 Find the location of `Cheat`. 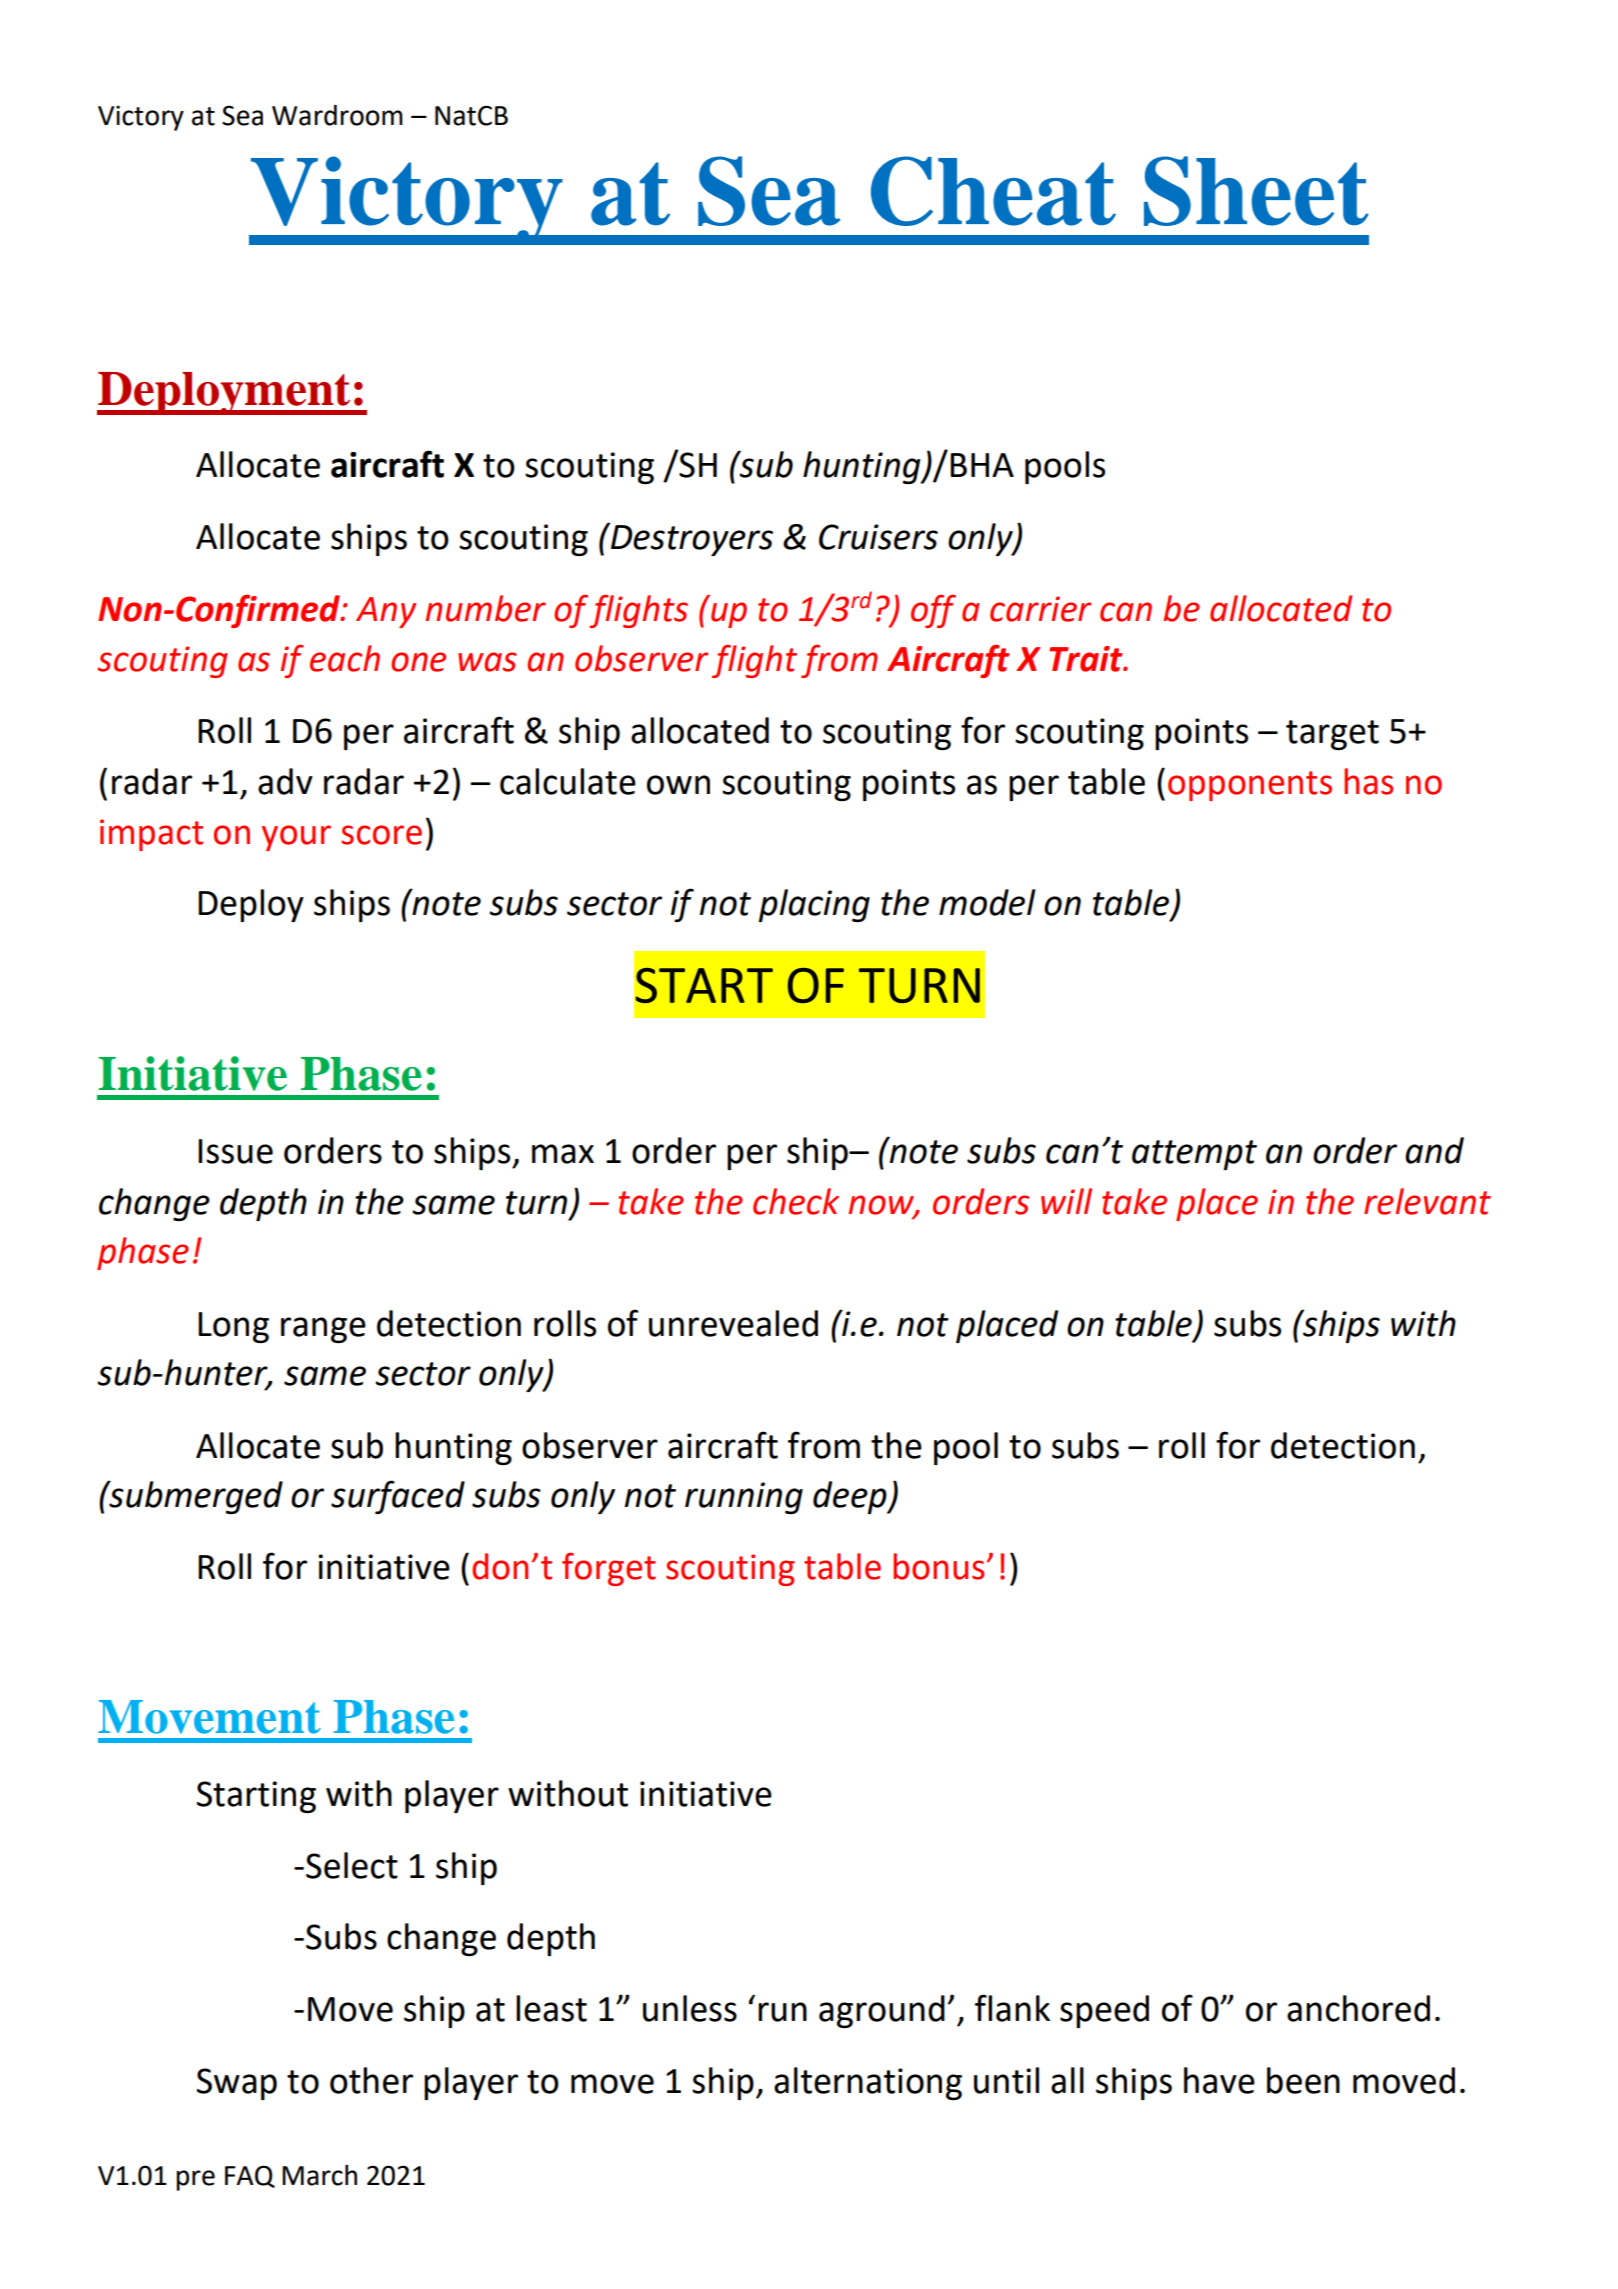

Cheat is located at coordinates (993, 191).
